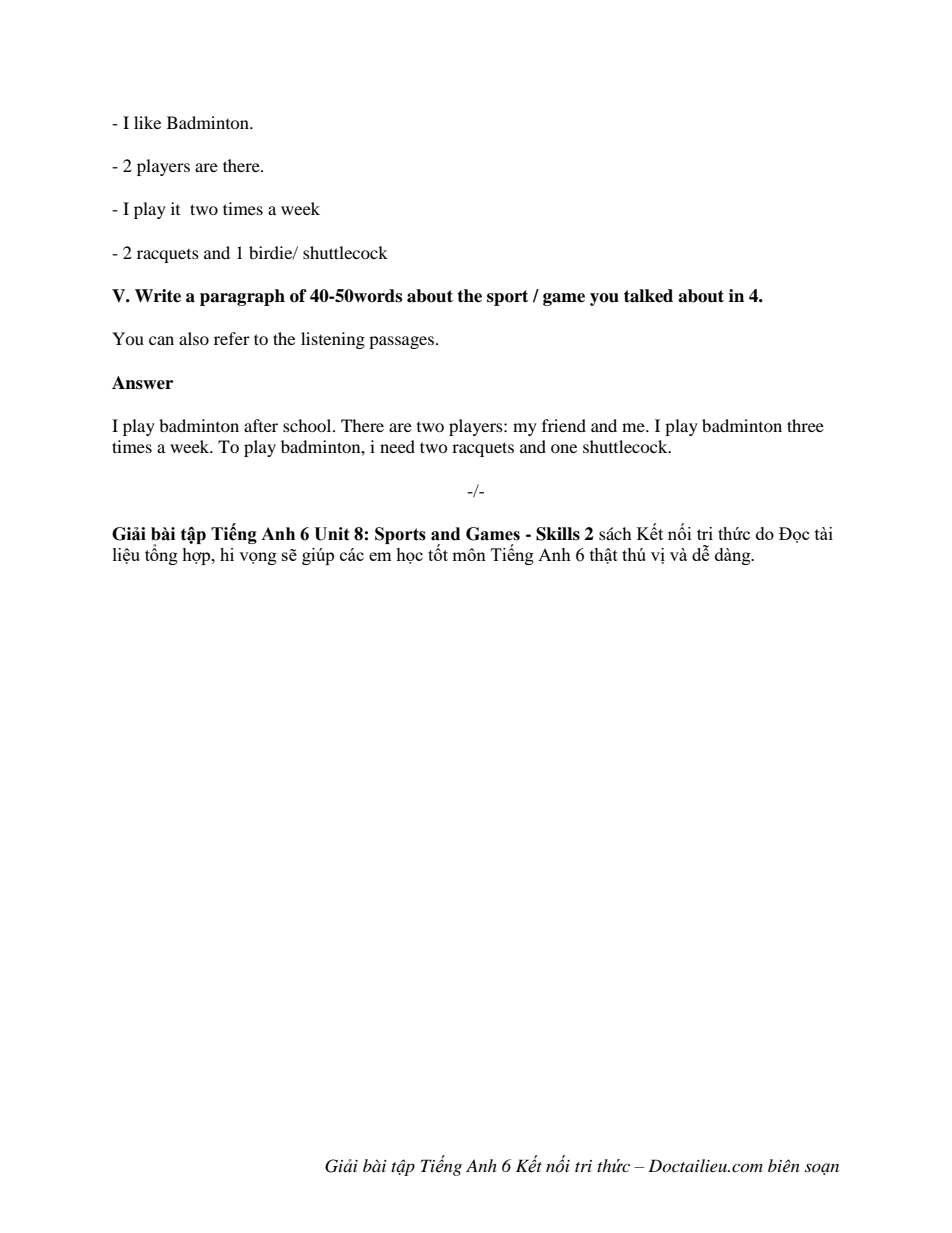  I want to click on Unit, so click(332, 534).
